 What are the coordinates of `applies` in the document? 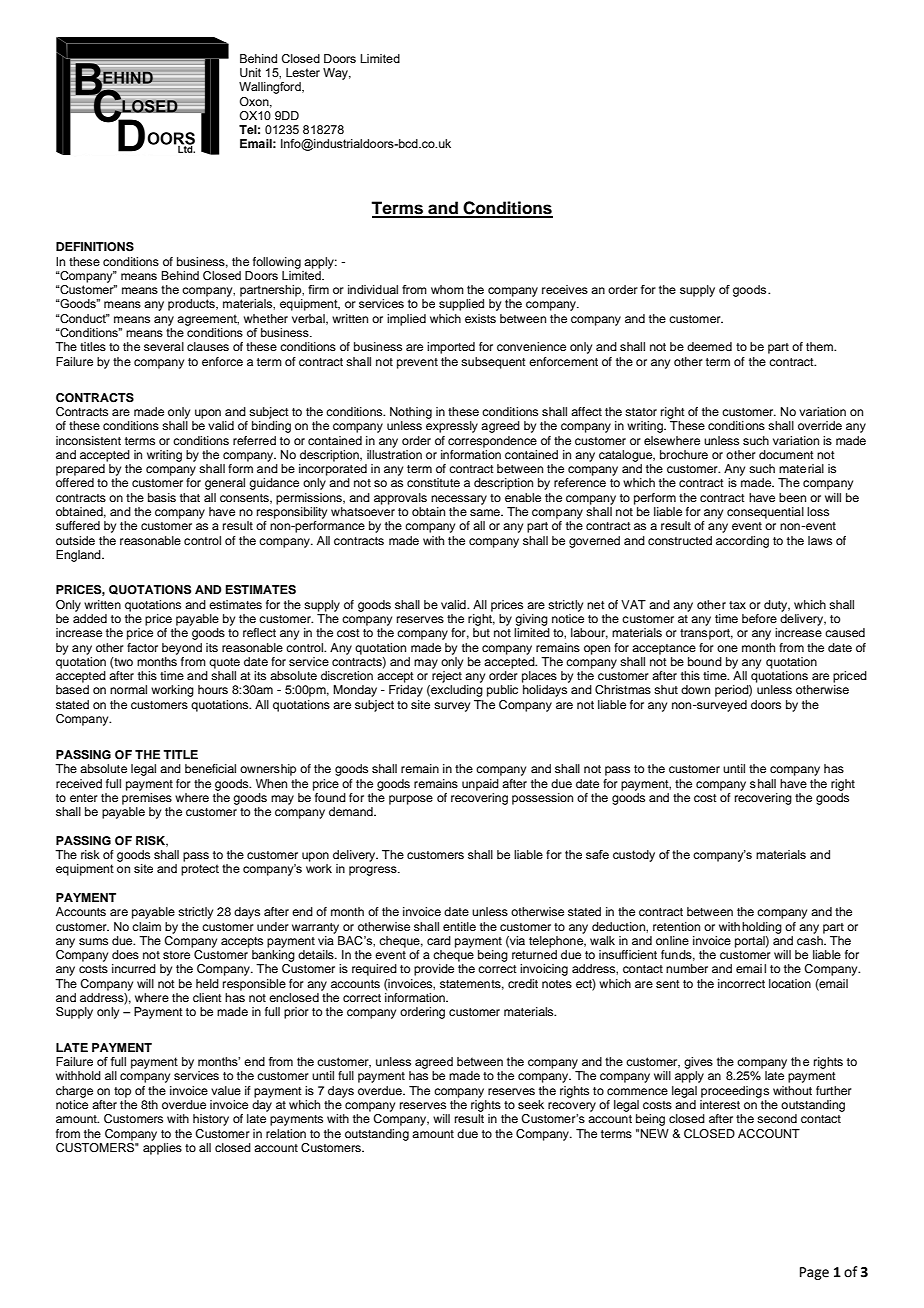 It's located at (162, 1149).
